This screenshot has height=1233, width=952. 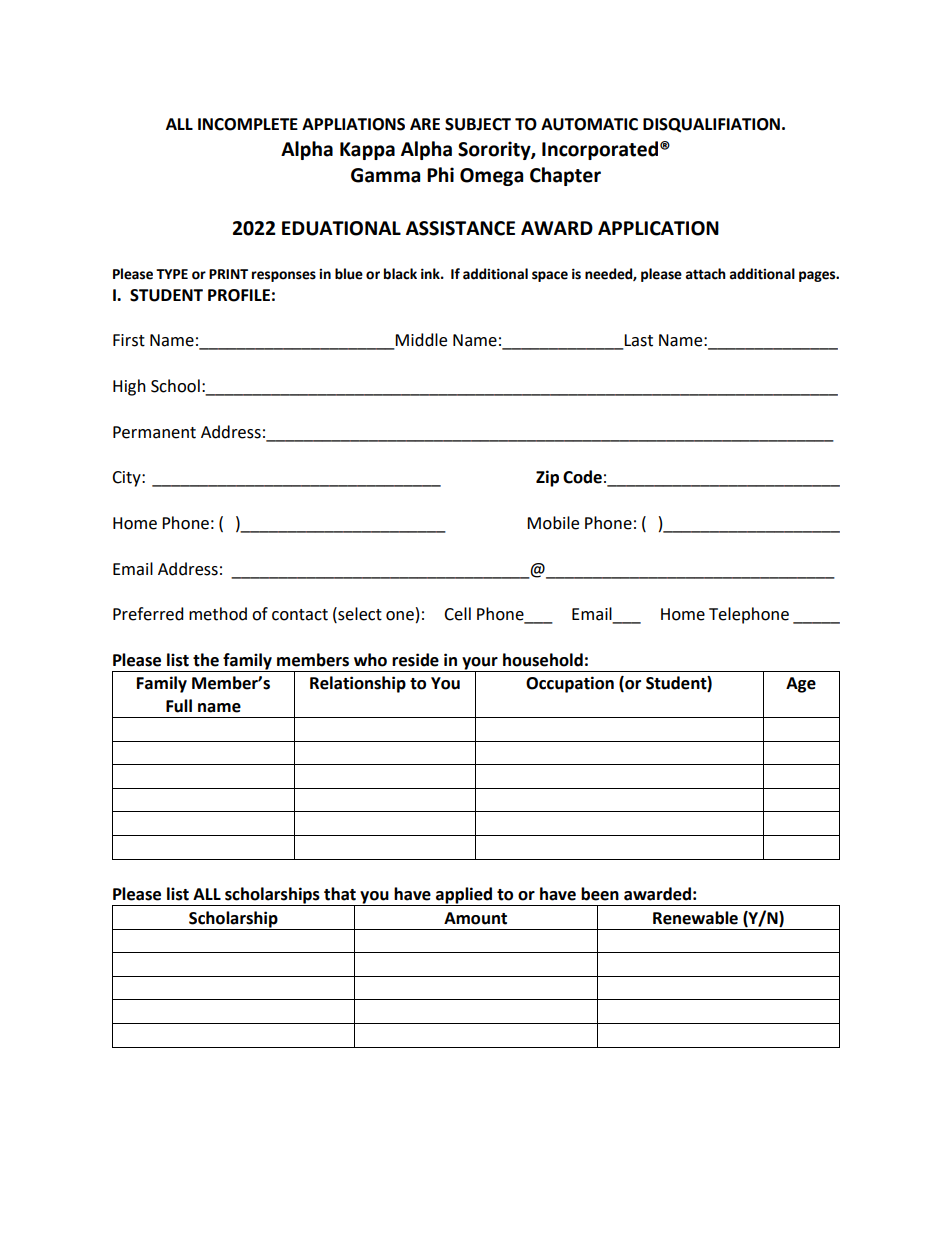 What do you see at coordinates (248, 124) in the screenshot?
I see `INCOMPLETE` at bounding box center [248, 124].
